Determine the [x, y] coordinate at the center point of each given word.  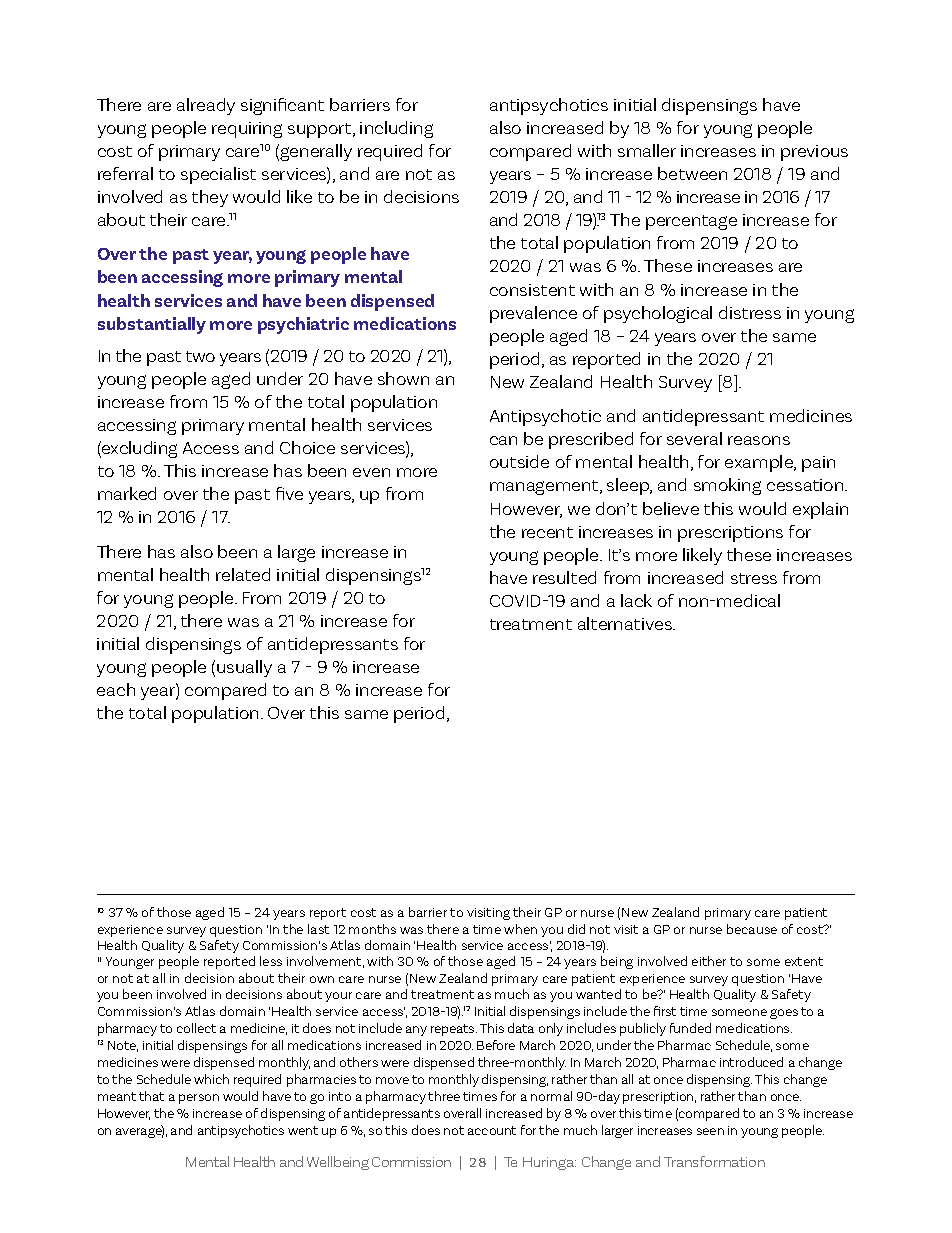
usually [244, 668]
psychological [658, 314]
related [243, 574]
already [206, 106]
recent [547, 532]
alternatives [626, 623]
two [200, 356]
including [396, 129]
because [752, 929]
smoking [727, 486]
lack [636, 600]
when [520, 929]
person [199, 1099]
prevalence [533, 314]
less [271, 961]
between [692, 173]
